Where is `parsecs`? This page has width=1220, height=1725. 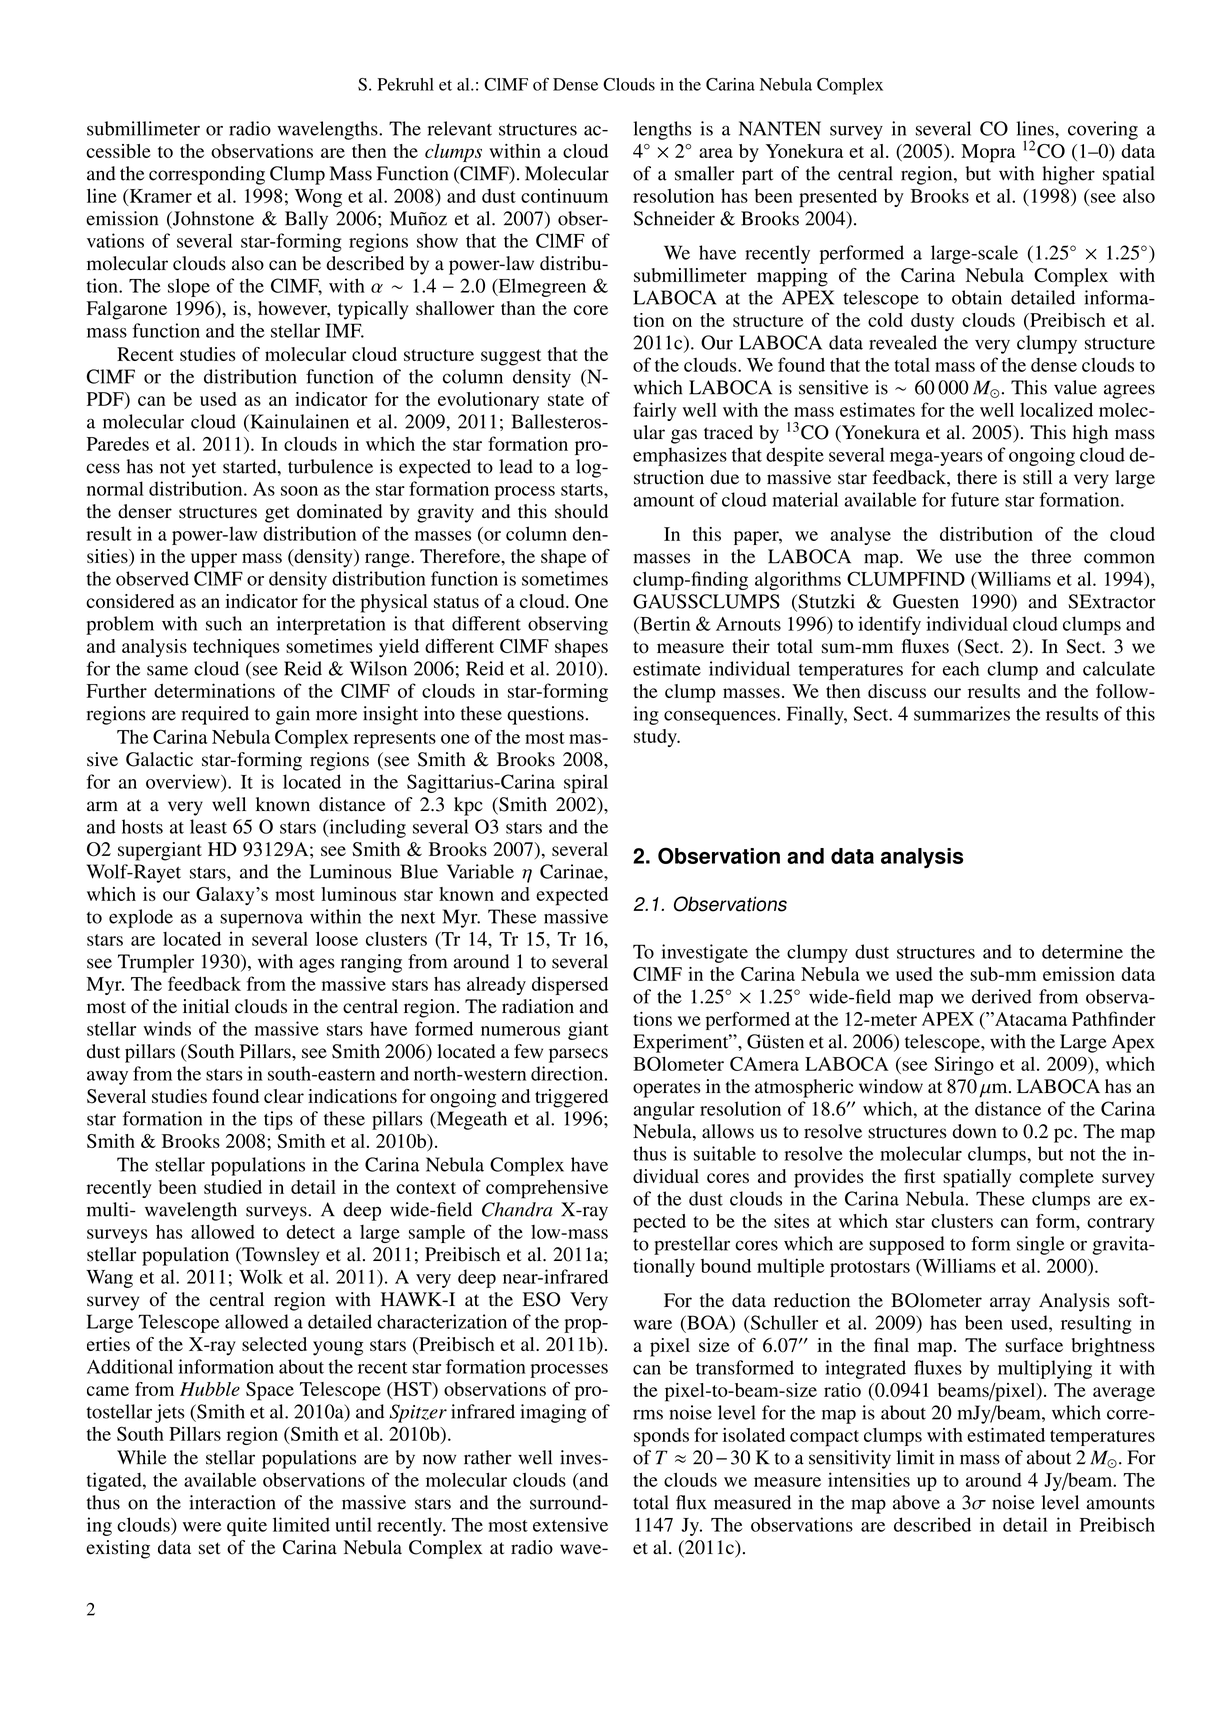
parsecs is located at coordinates (578, 1055).
